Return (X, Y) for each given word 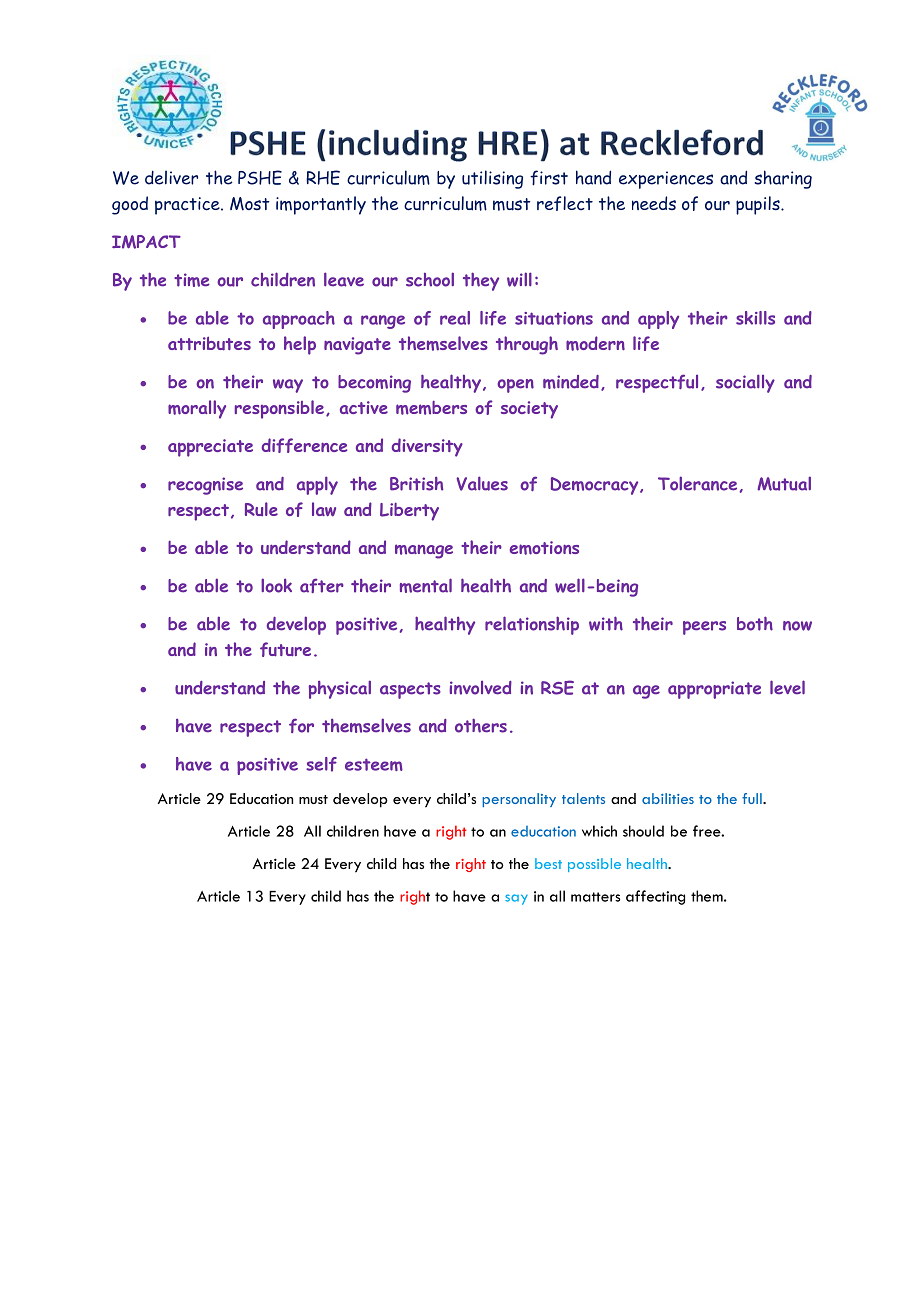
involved (480, 688)
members (431, 408)
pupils (759, 205)
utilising (492, 179)
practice (188, 206)
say (516, 899)
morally (197, 409)
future (285, 649)
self (321, 764)
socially (745, 383)
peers (704, 628)
